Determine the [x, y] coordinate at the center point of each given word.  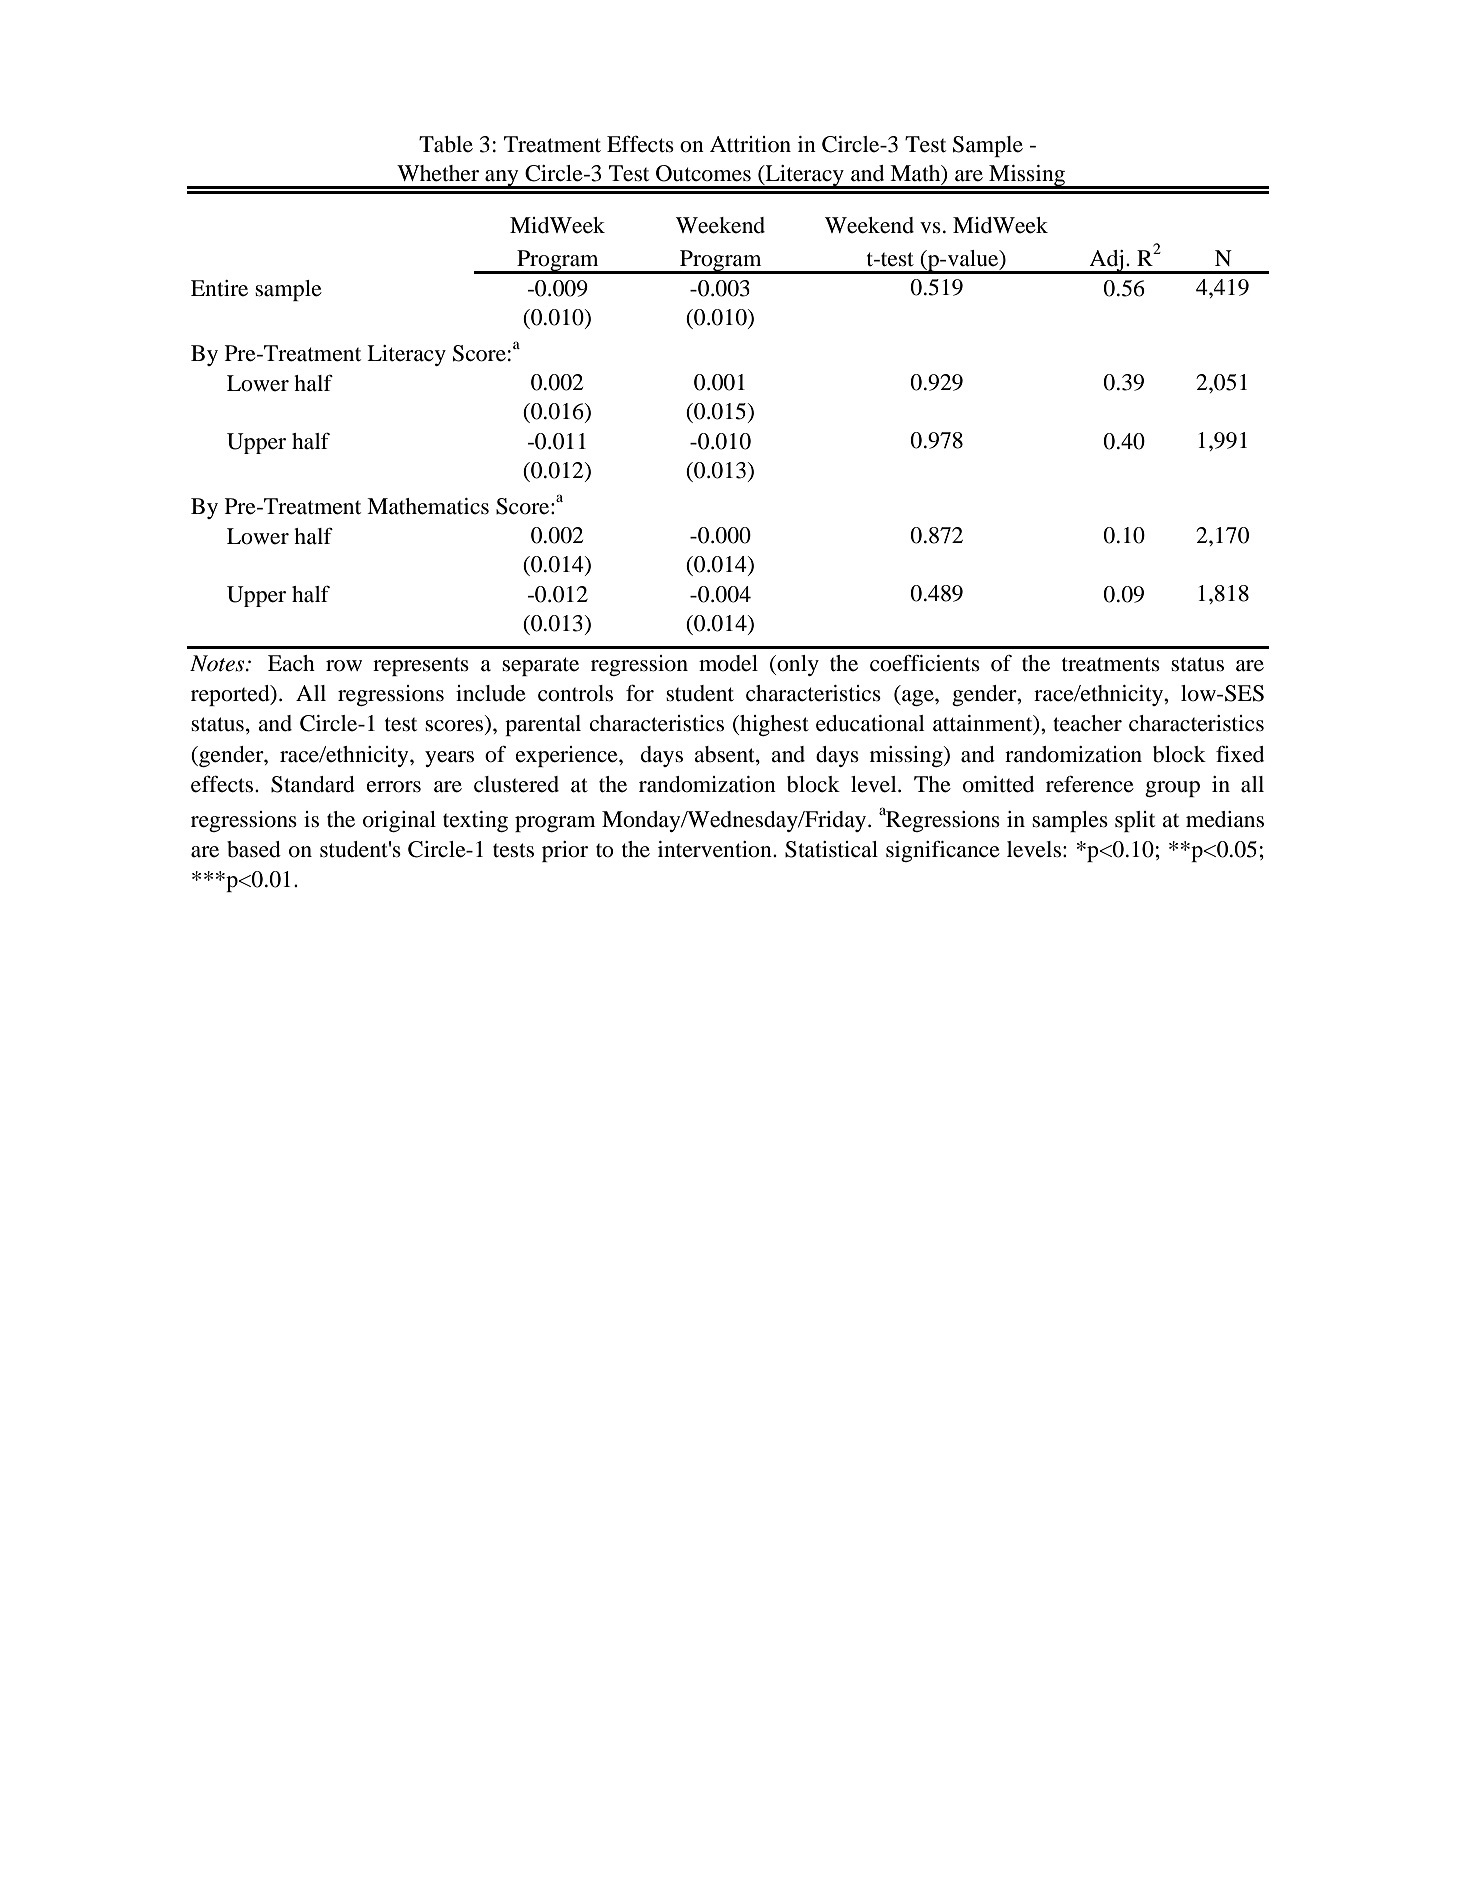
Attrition [750, 144]
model [728, 663]
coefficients [925, 663]
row [344, 666]
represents [421, 666]
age [918, 698]
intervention [716, 849]
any [502, 179]
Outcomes [703, 173]
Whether [438, 173]
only [797, 665]
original [399, 821]
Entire [219, 288]
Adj [1107, 262]
